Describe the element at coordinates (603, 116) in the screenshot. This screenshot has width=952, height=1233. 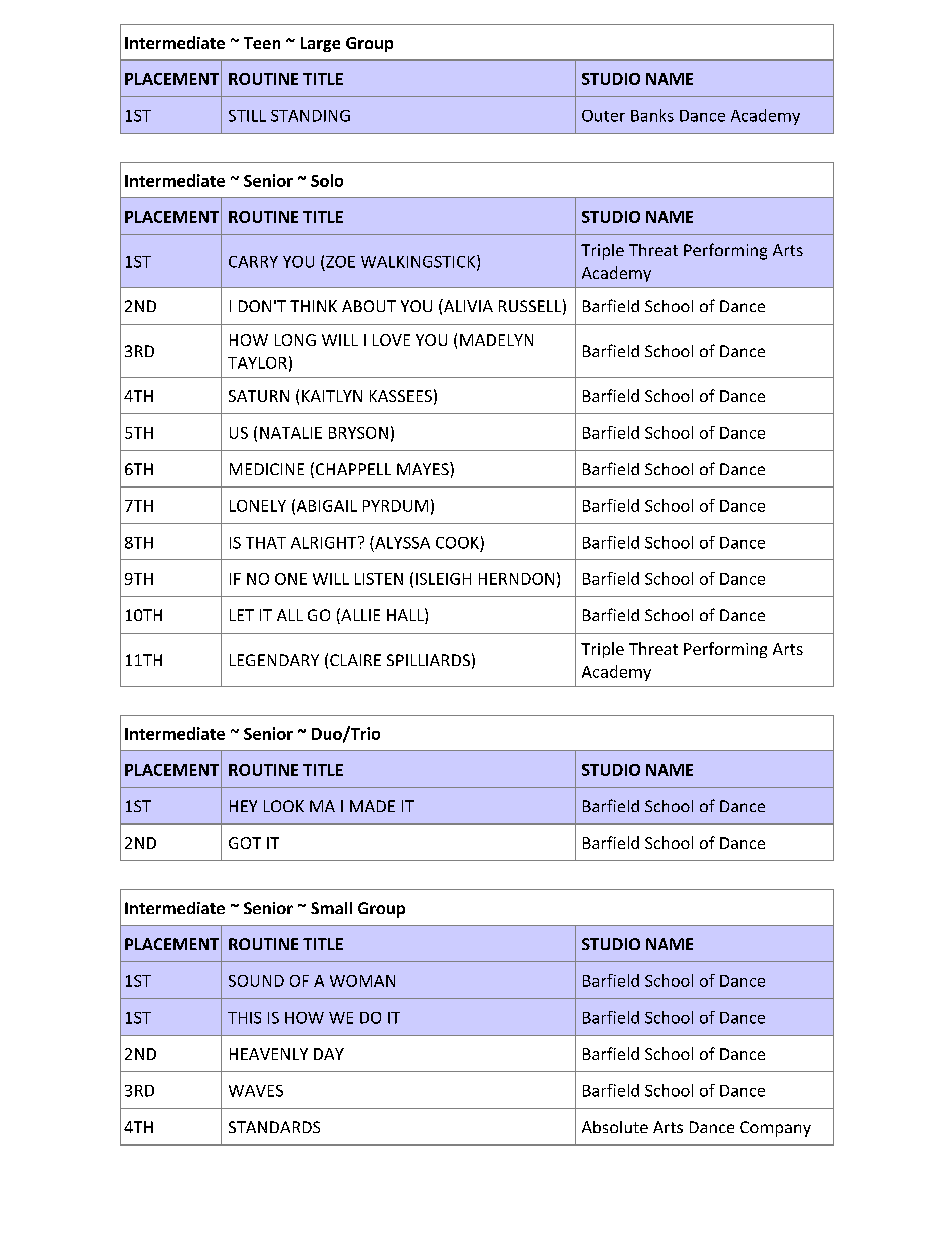
I see `Outer` at that location.
